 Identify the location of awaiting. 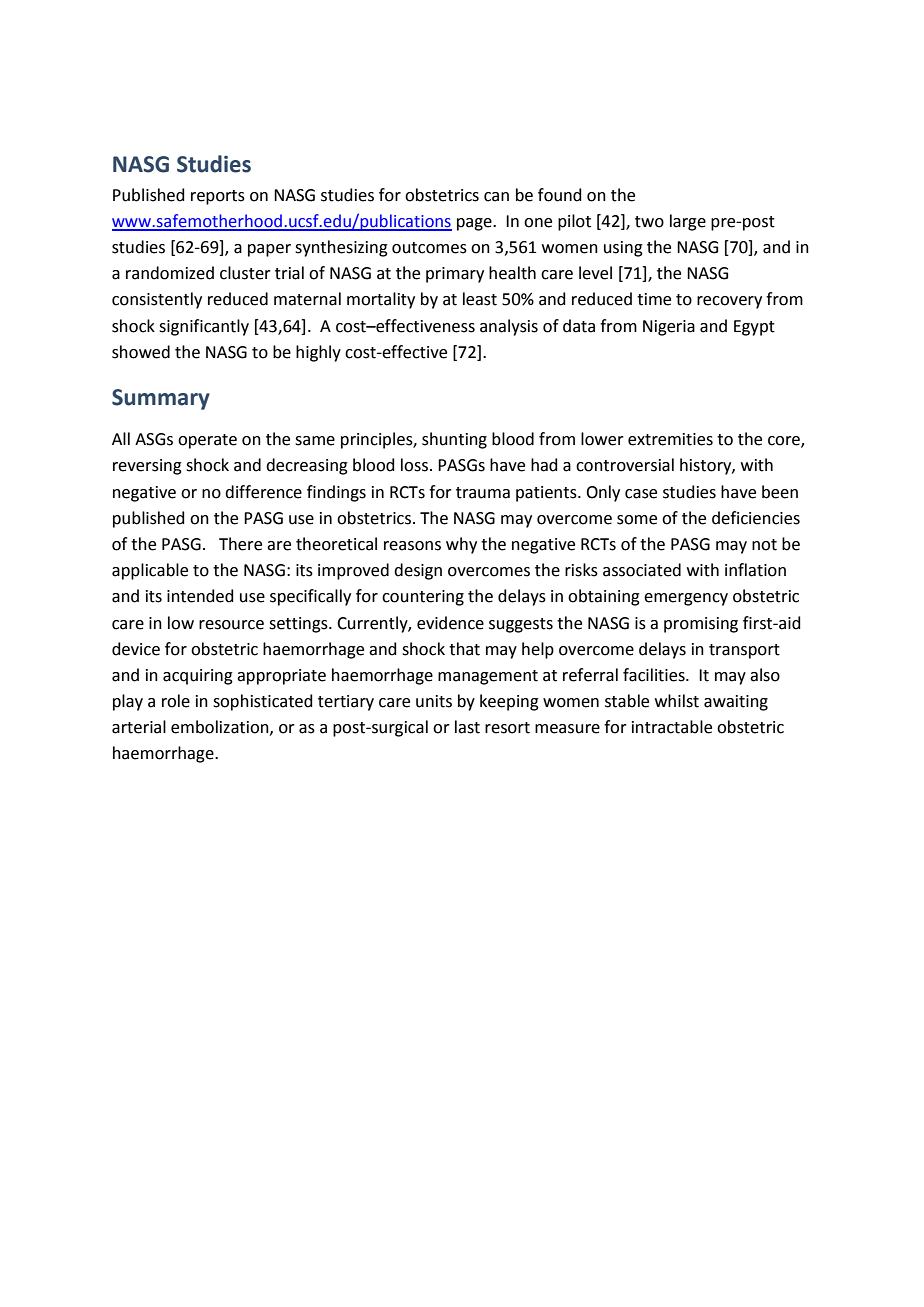
(736, 703).
